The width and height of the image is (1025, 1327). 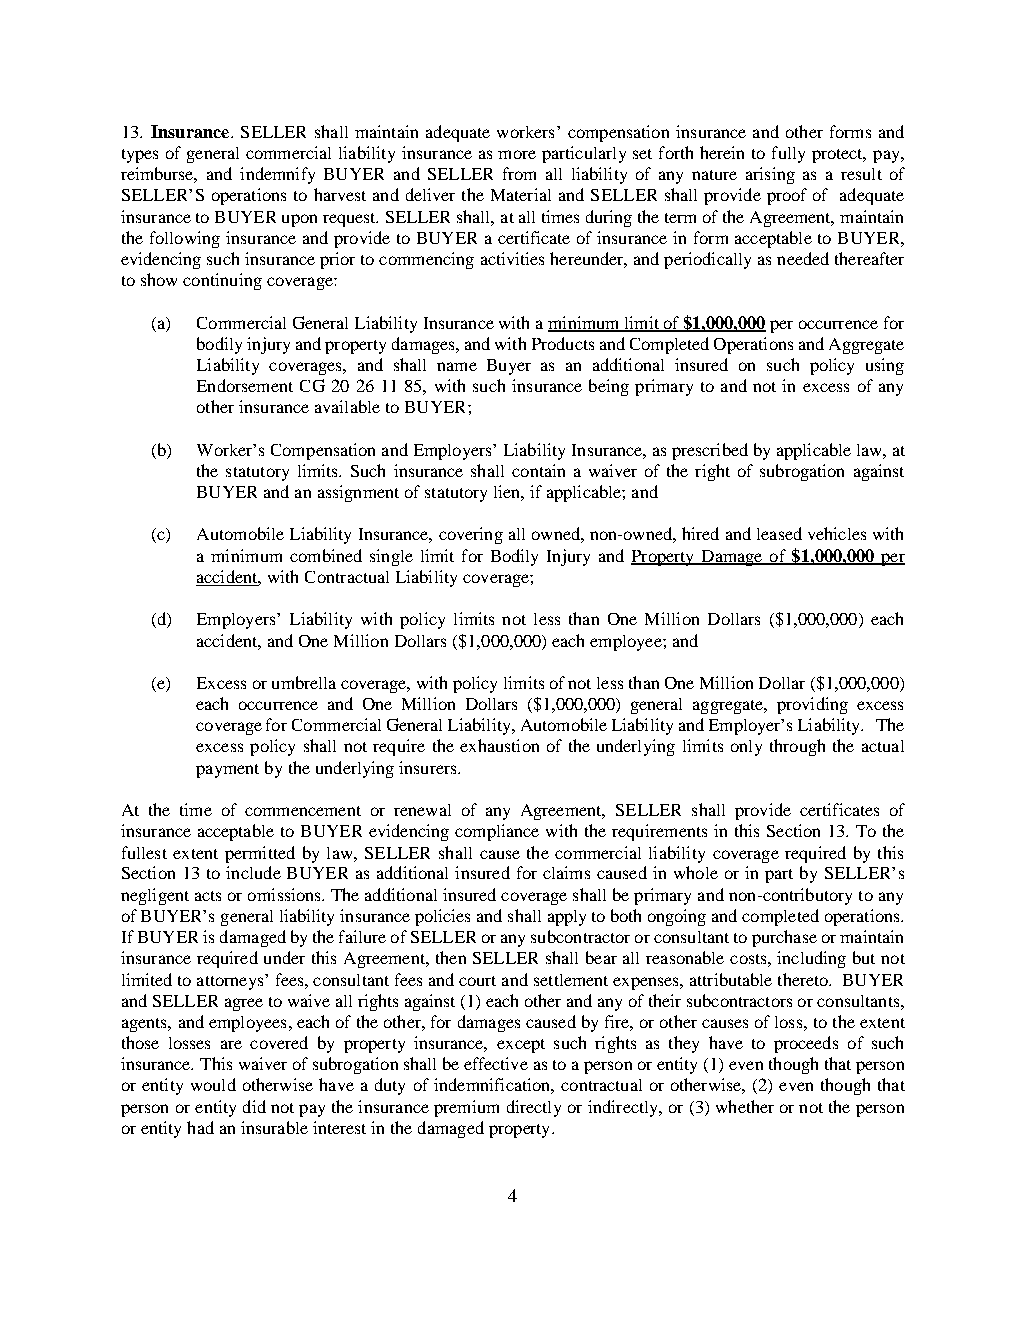 What do you see at coordinates (227, 771) in the image?
I see `payment` at bounding box center [227, 771].
